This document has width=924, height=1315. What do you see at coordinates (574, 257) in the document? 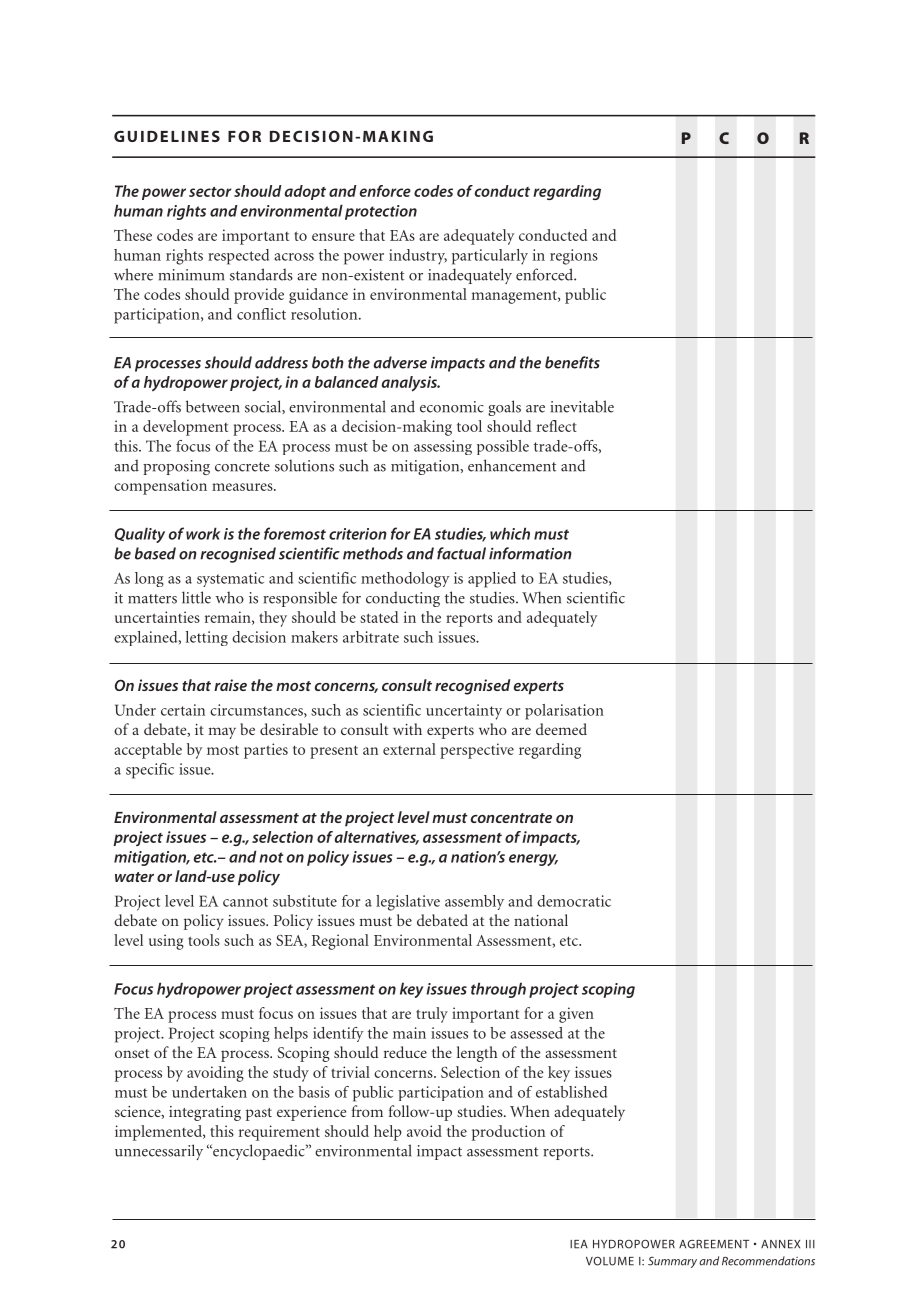
I see `regions` at bounding box center [574, 257].
